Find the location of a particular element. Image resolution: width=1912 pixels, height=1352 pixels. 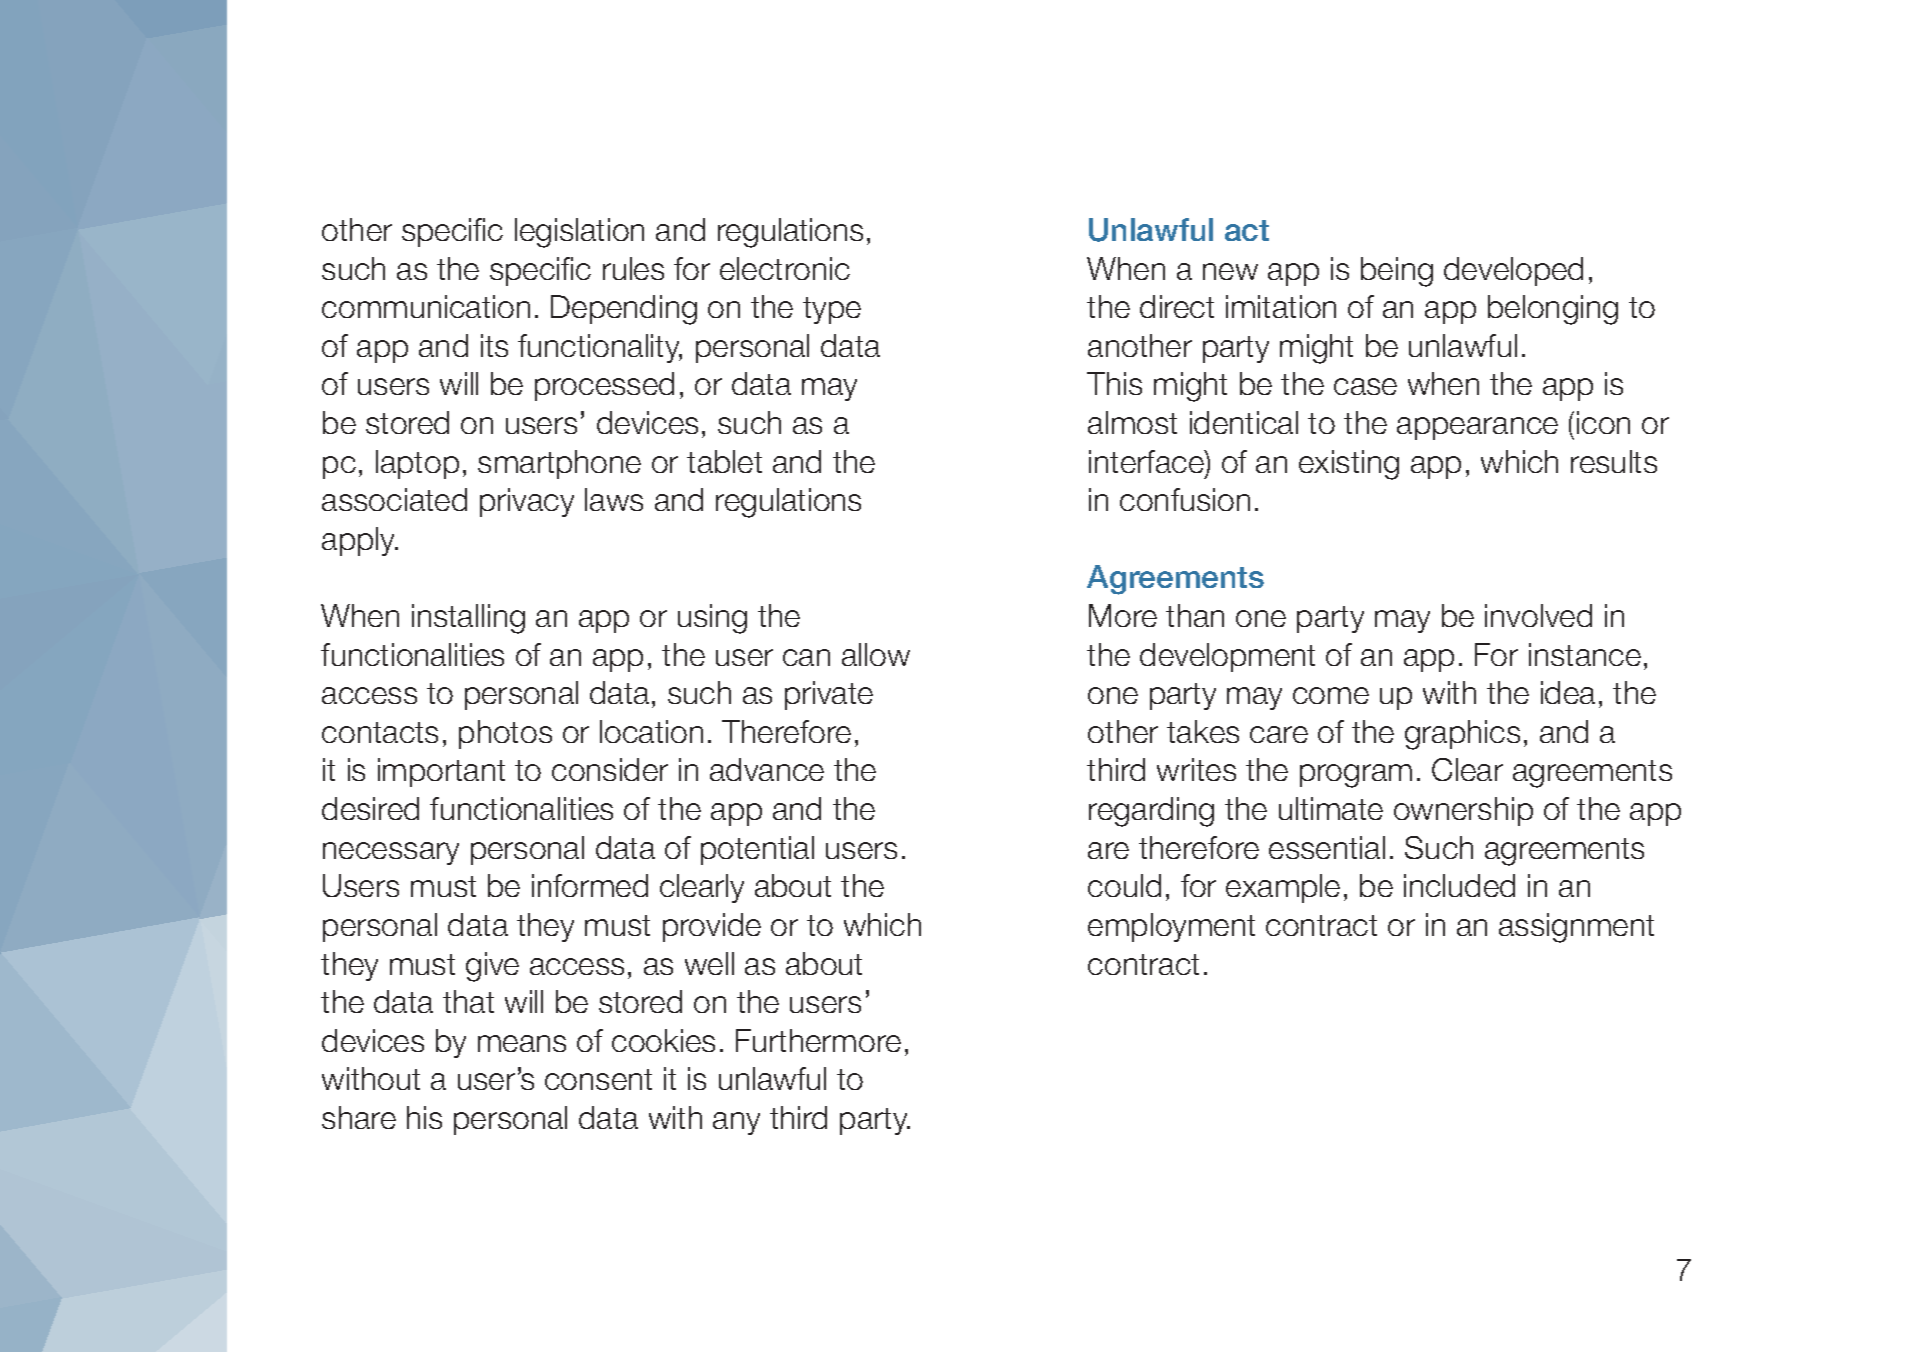

any is located at coordinates (736, 1123).
